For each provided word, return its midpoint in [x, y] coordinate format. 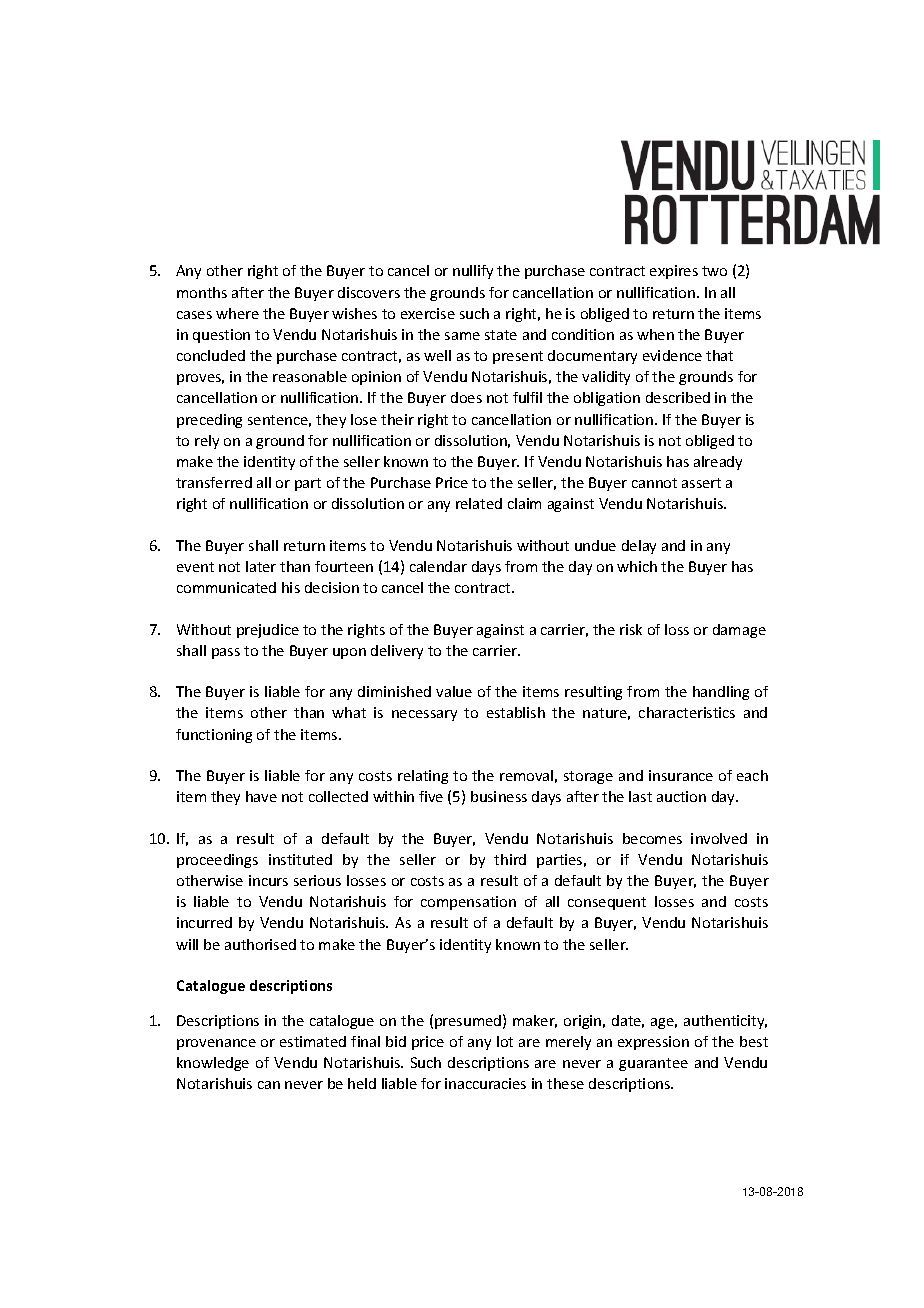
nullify [473, 272]
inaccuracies [485, 1083]
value [454, 691]
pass [226, 653]
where [237, 313]
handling [721, 693]
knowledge [213, 1064]
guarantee [653, 1064]
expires [674, 272]
